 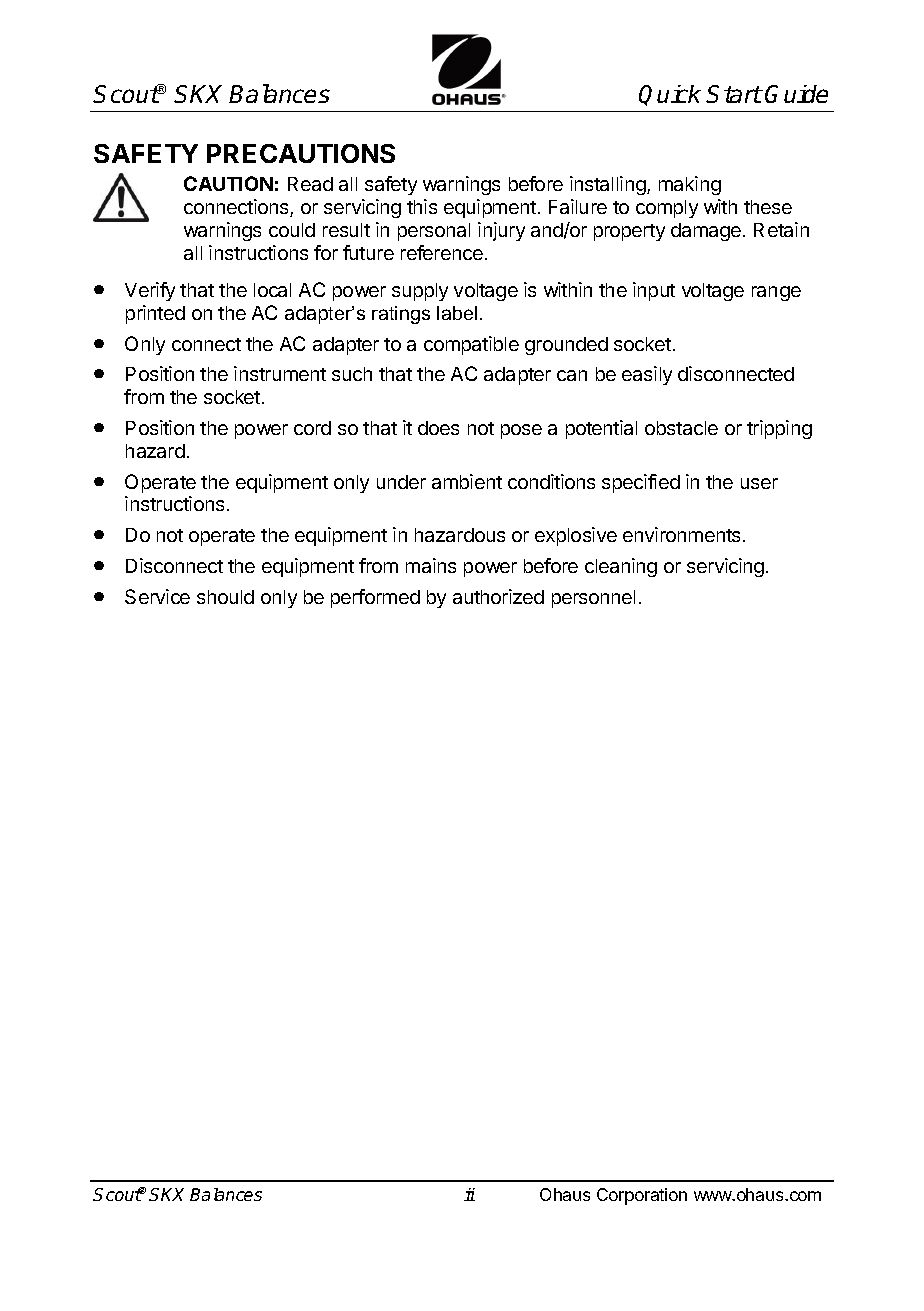 I want to click on user, so click(x=759, y=483).
